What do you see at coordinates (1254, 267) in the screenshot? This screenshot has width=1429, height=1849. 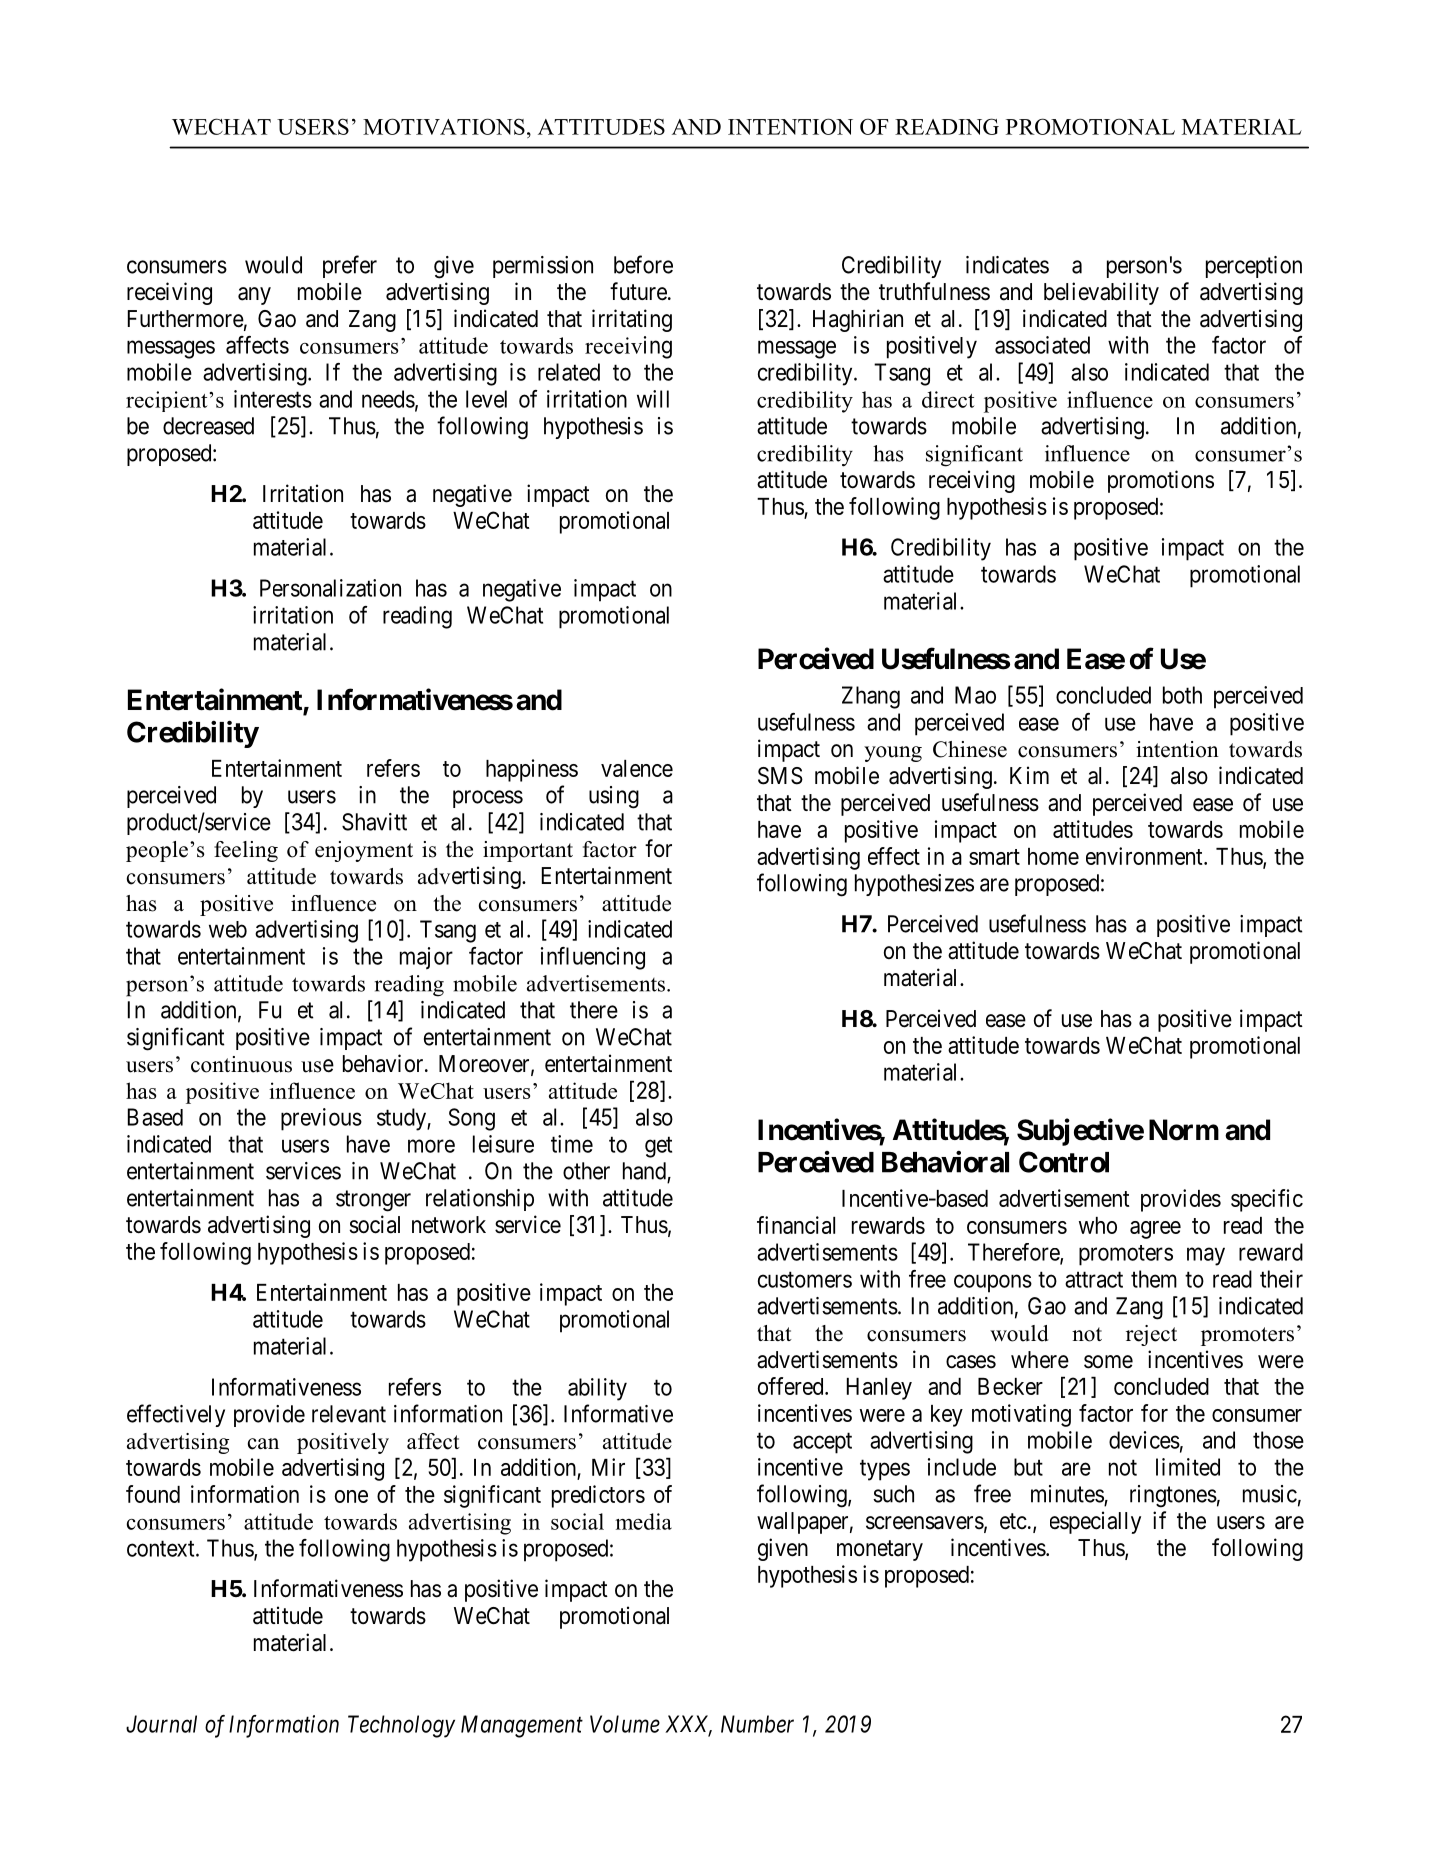 I see `perception` at bounding box center [1254, 267].
